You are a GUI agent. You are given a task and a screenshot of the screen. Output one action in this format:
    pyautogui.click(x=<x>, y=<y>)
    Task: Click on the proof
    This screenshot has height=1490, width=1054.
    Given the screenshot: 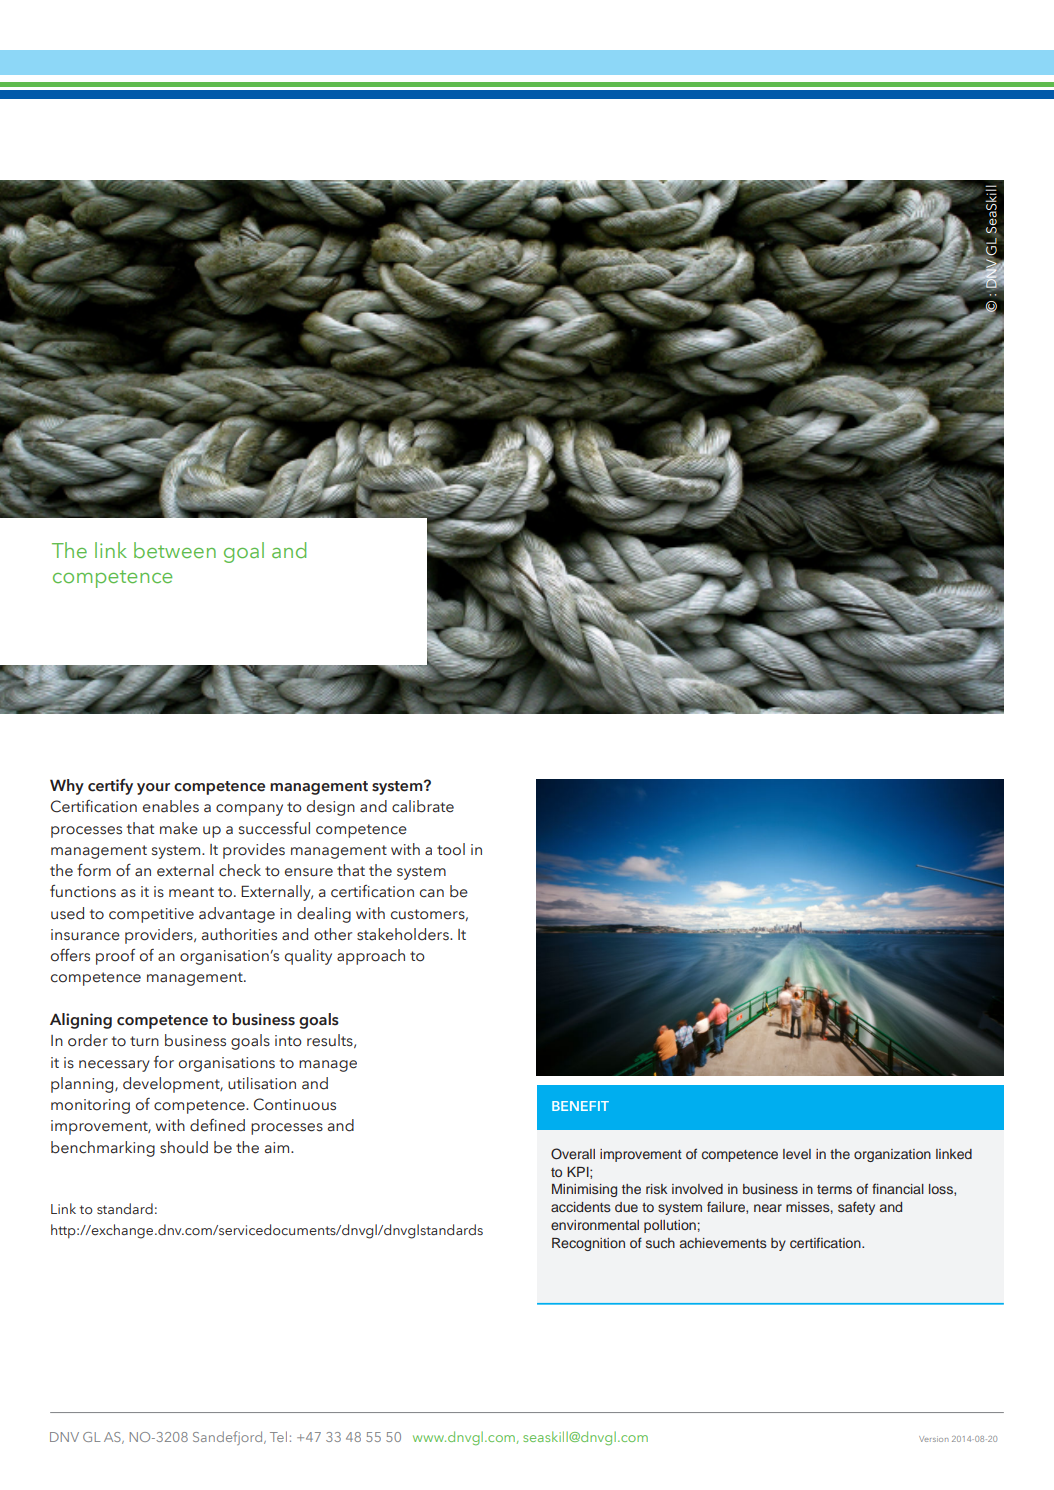 What is the action you would take?
    pyautogui.click(x=115, y=957)
